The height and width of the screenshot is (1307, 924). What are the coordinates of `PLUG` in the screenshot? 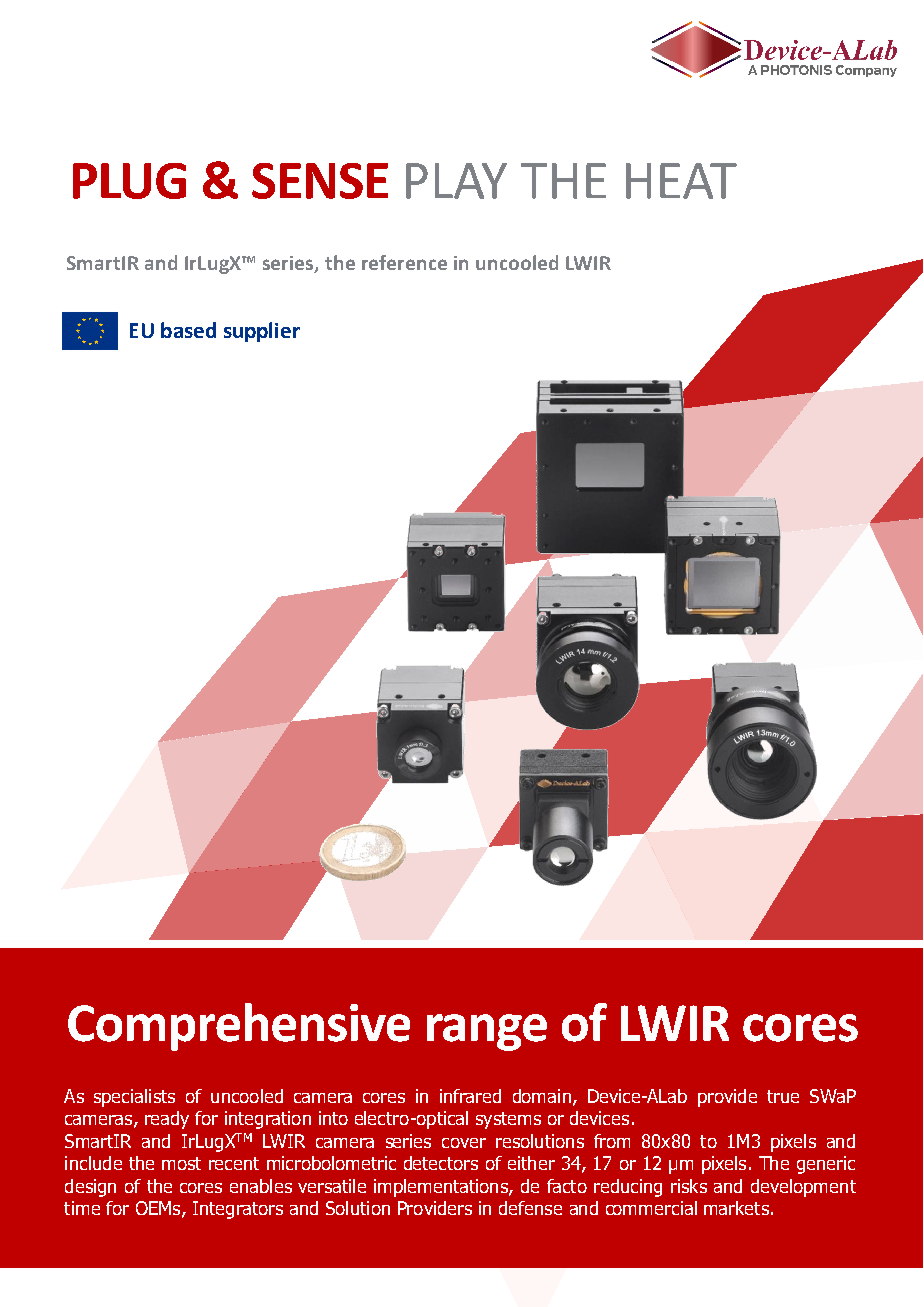 It's located at (129, 181).
